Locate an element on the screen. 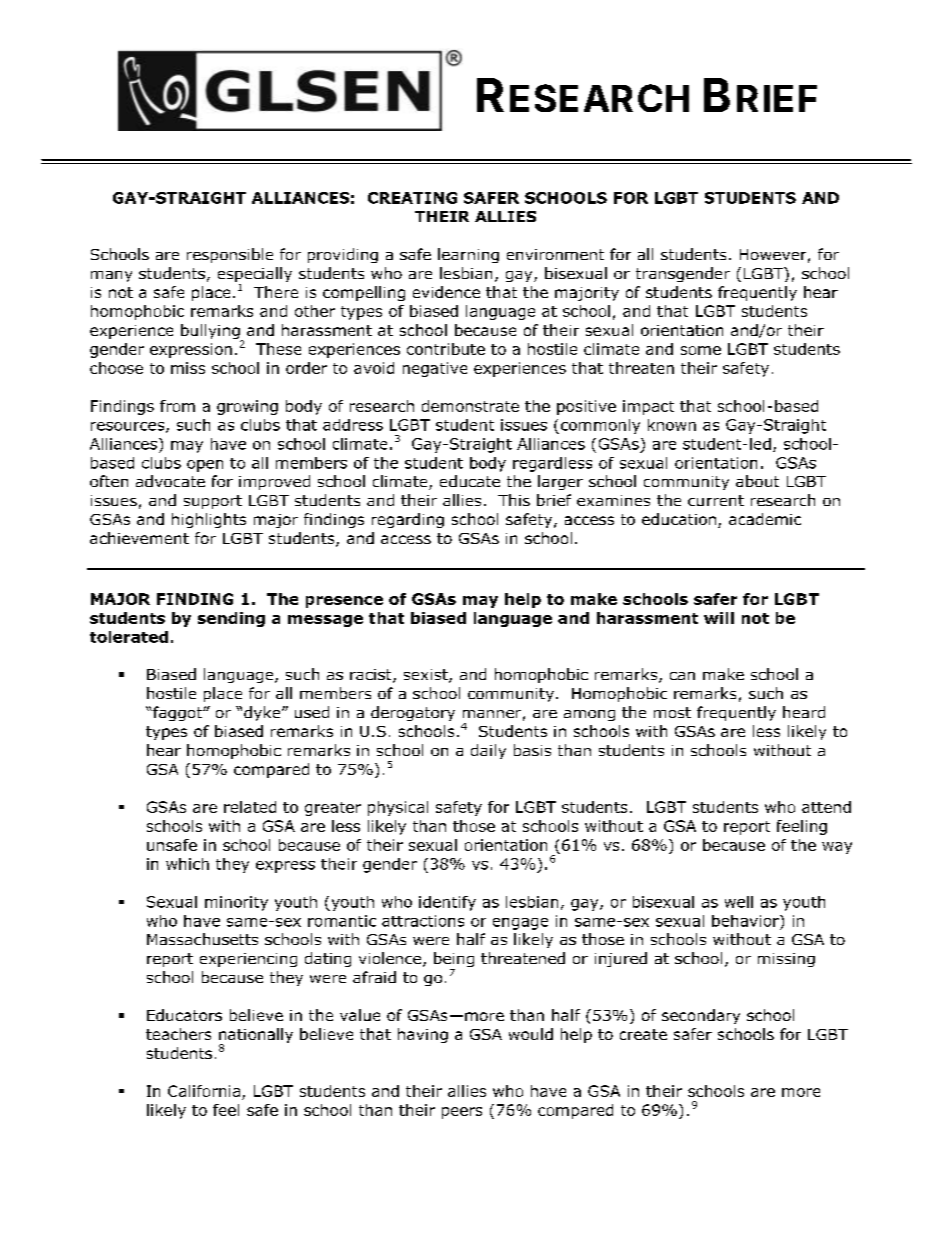  highlights is located at coordinates (209, 520).
